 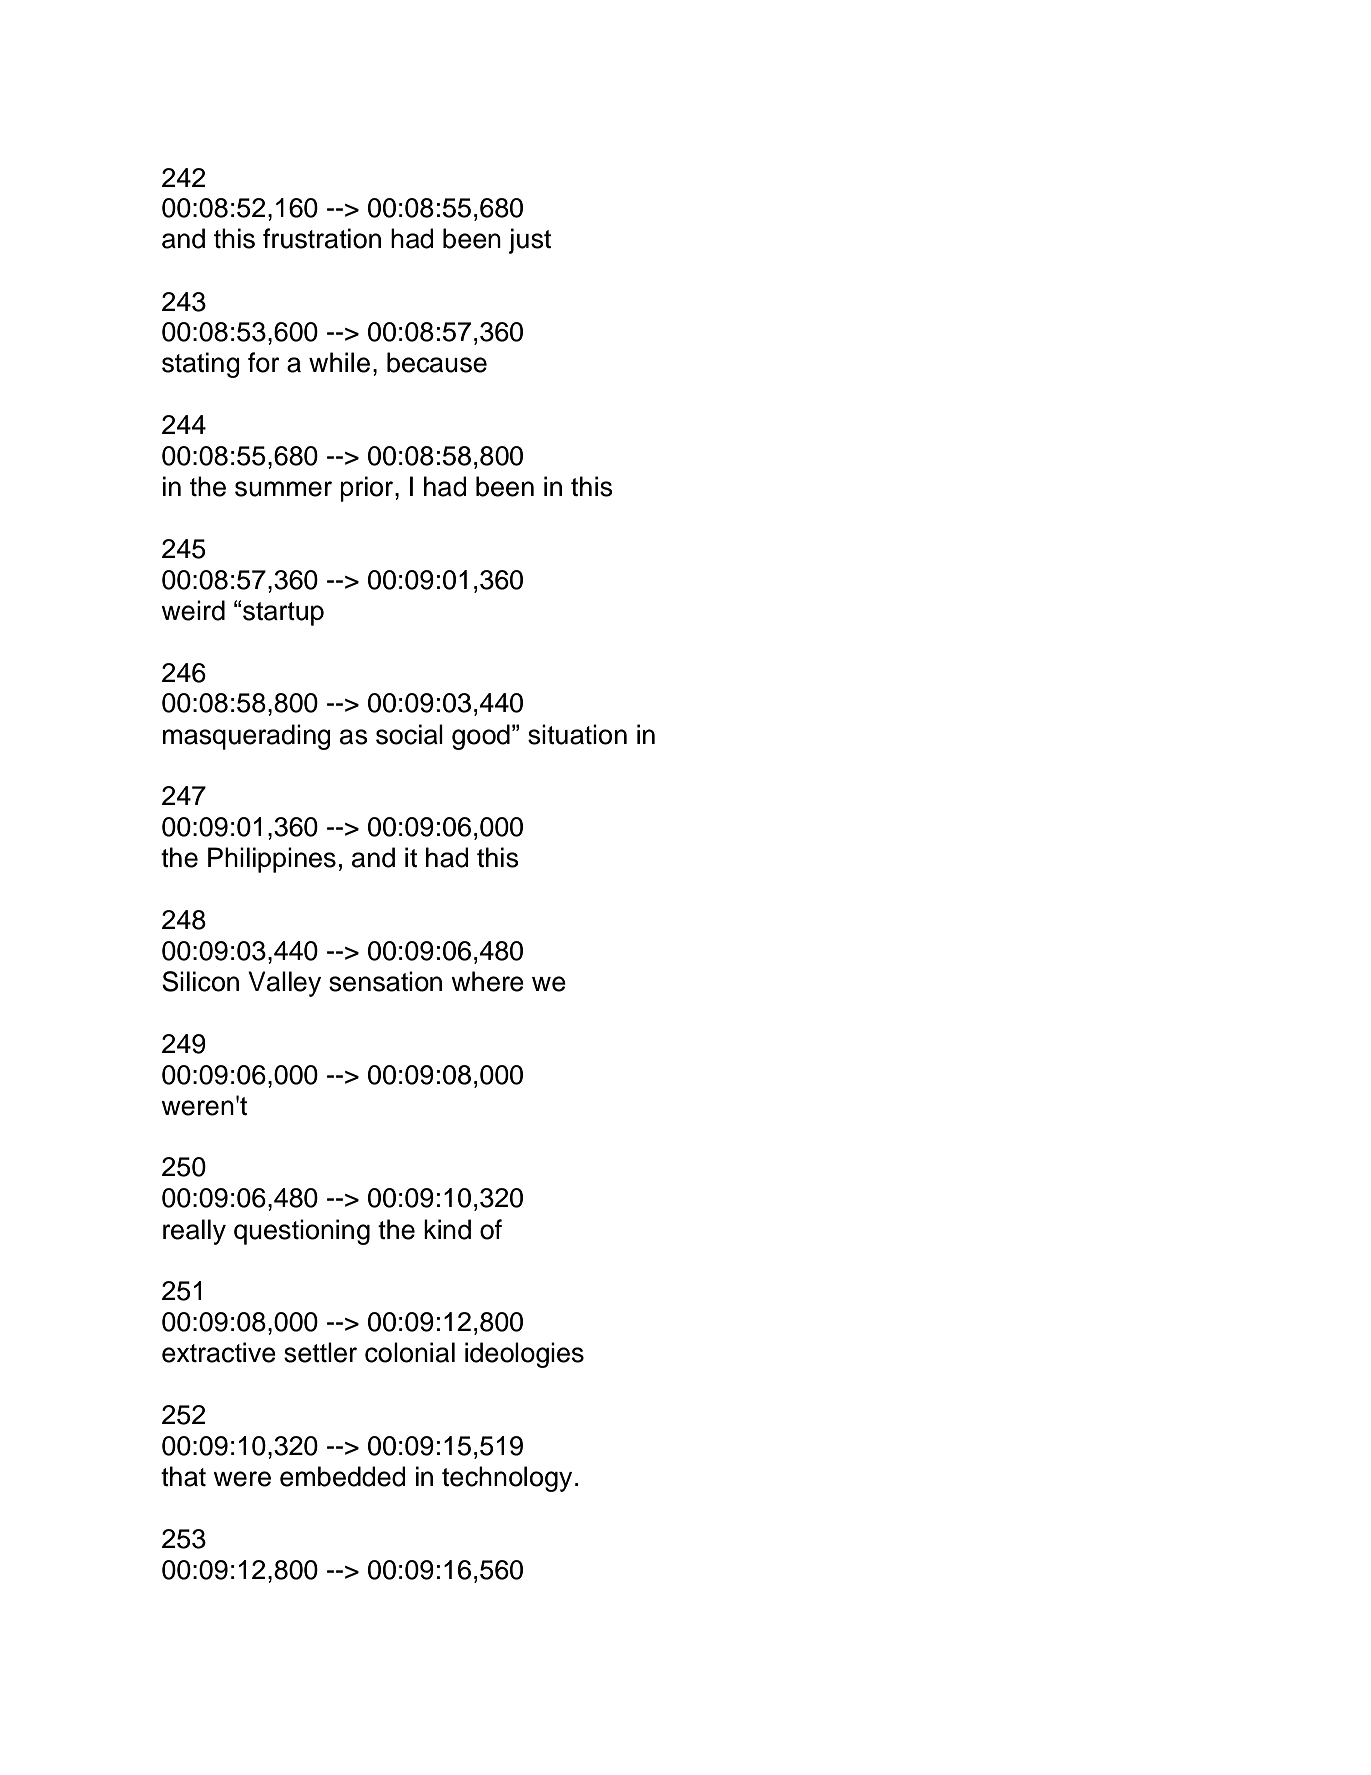 I want to click on masquerading, so click(x=247, y=737).
